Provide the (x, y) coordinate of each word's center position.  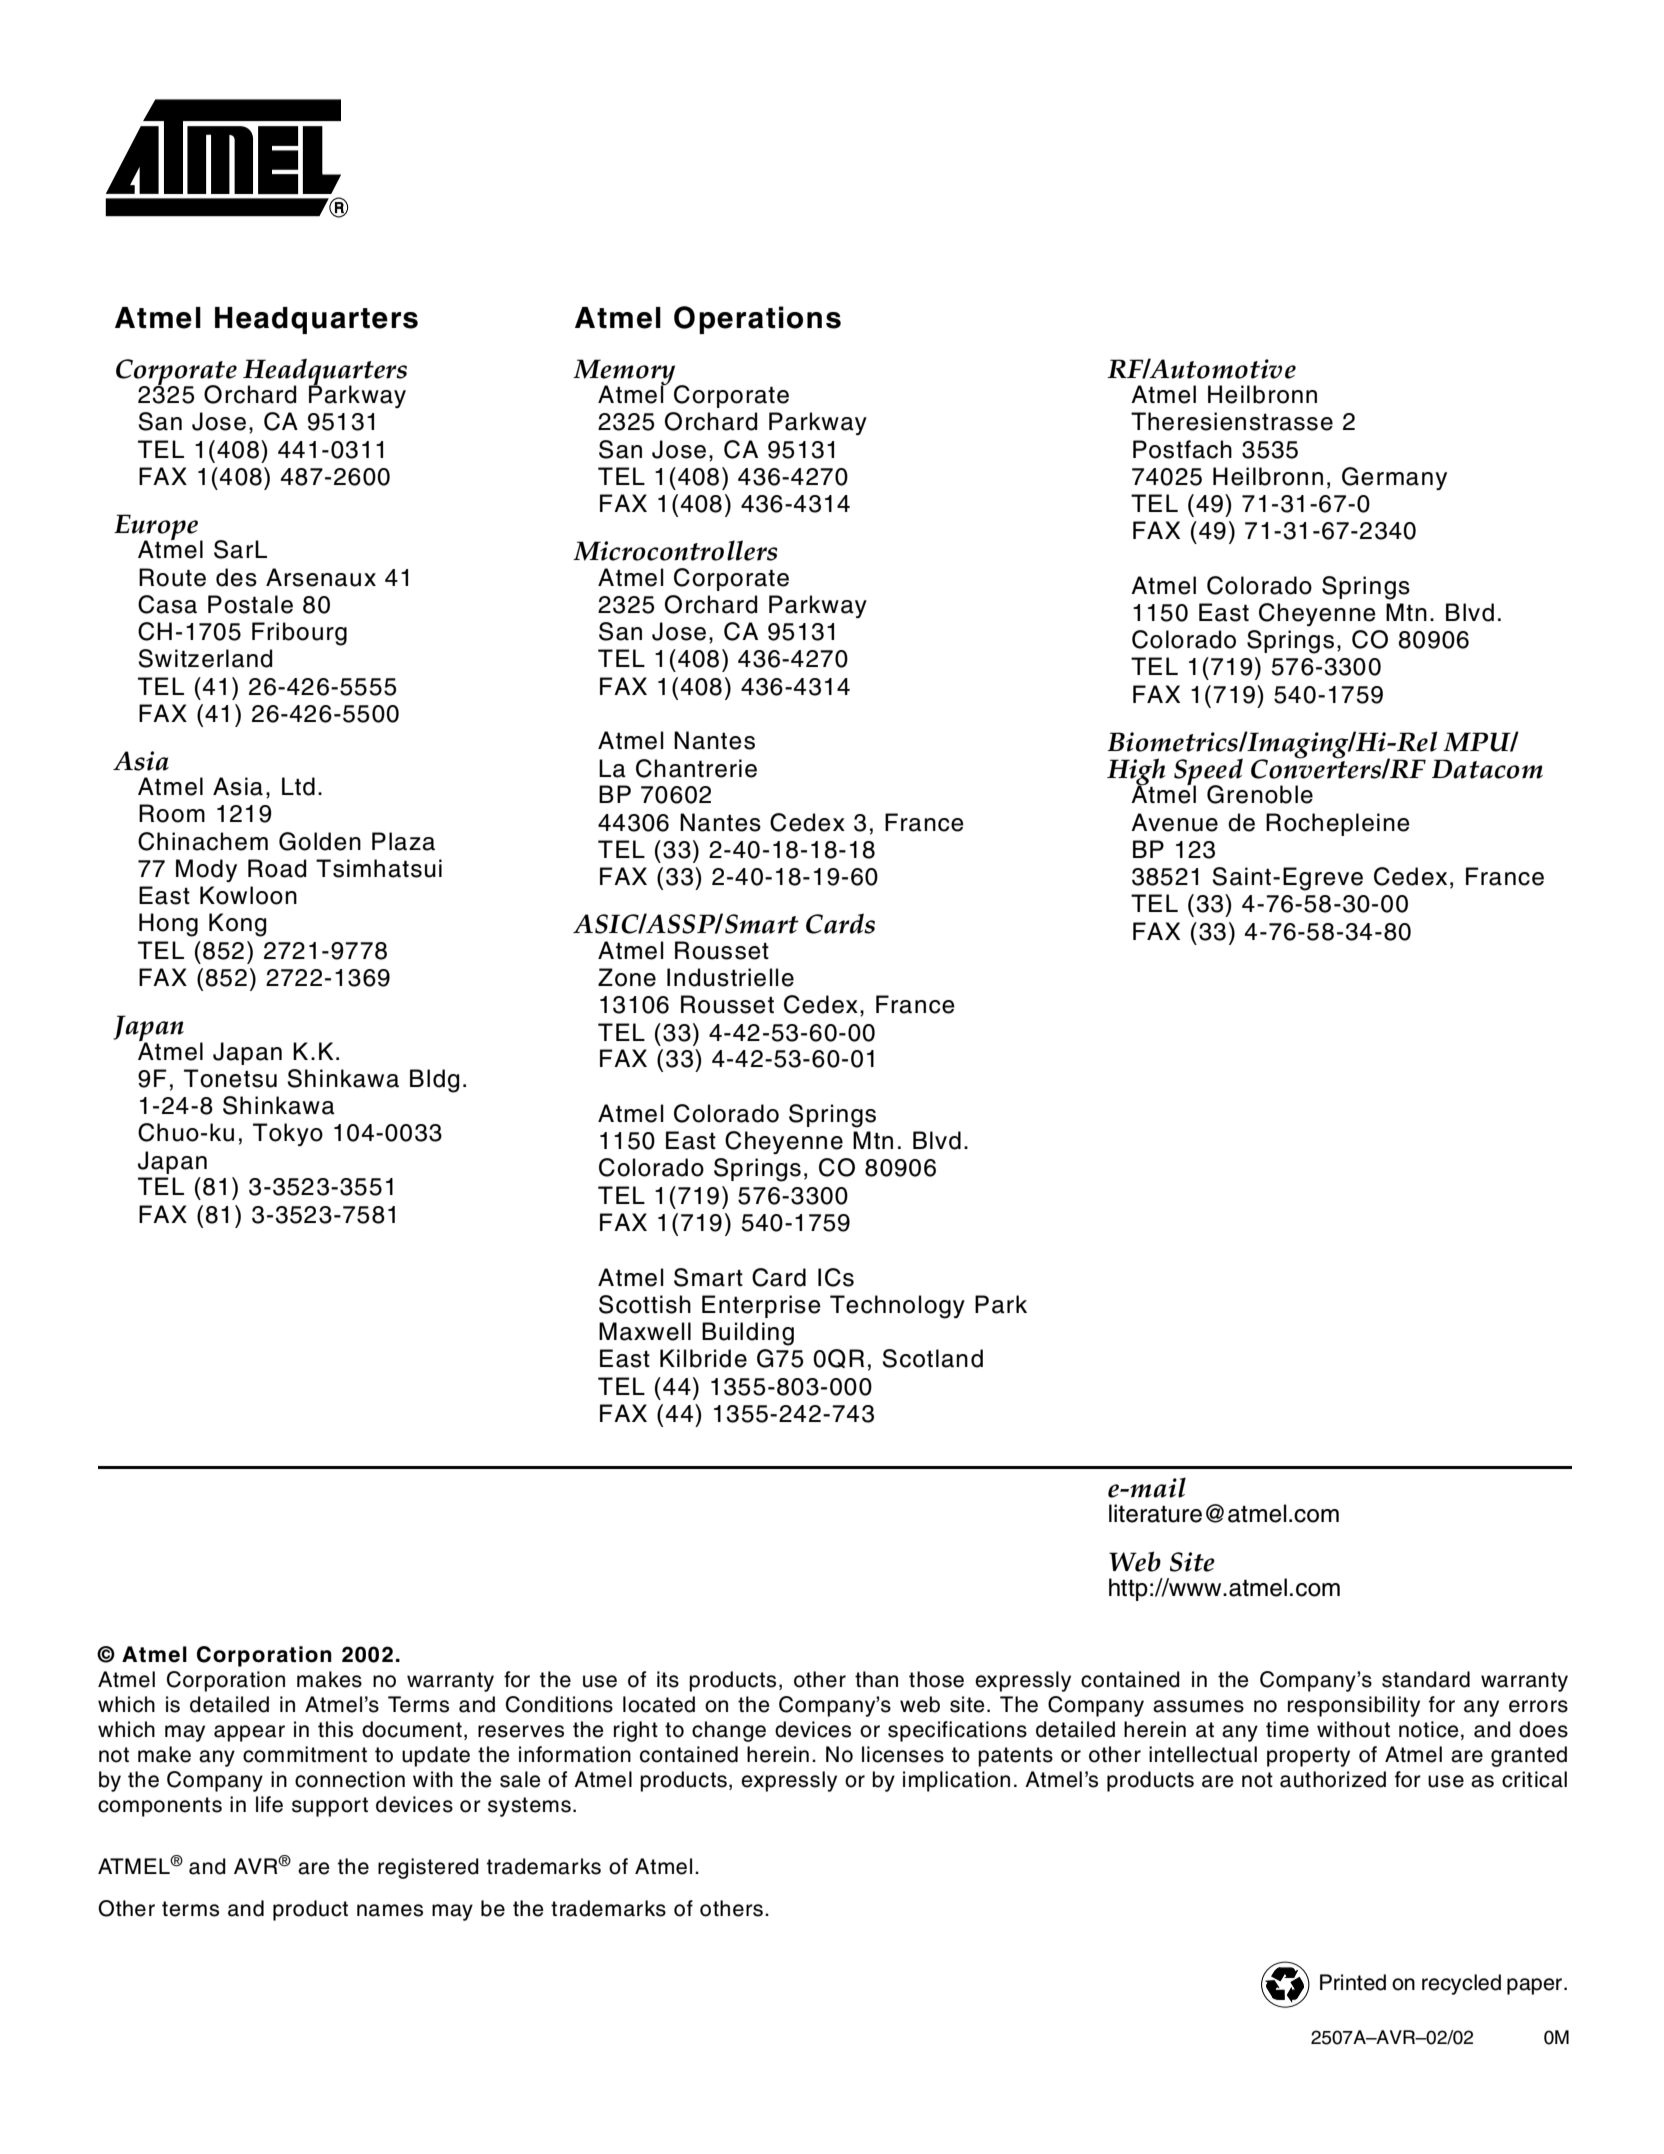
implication (956, 1781)
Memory (625, 373)
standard (1426, 1679)
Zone (627, 977)
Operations (757, 320)
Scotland (932, 1358)
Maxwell (645, 1331)
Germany (1394, 478)
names (390, 1910)
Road (277, 868)
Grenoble (1260, 794)
